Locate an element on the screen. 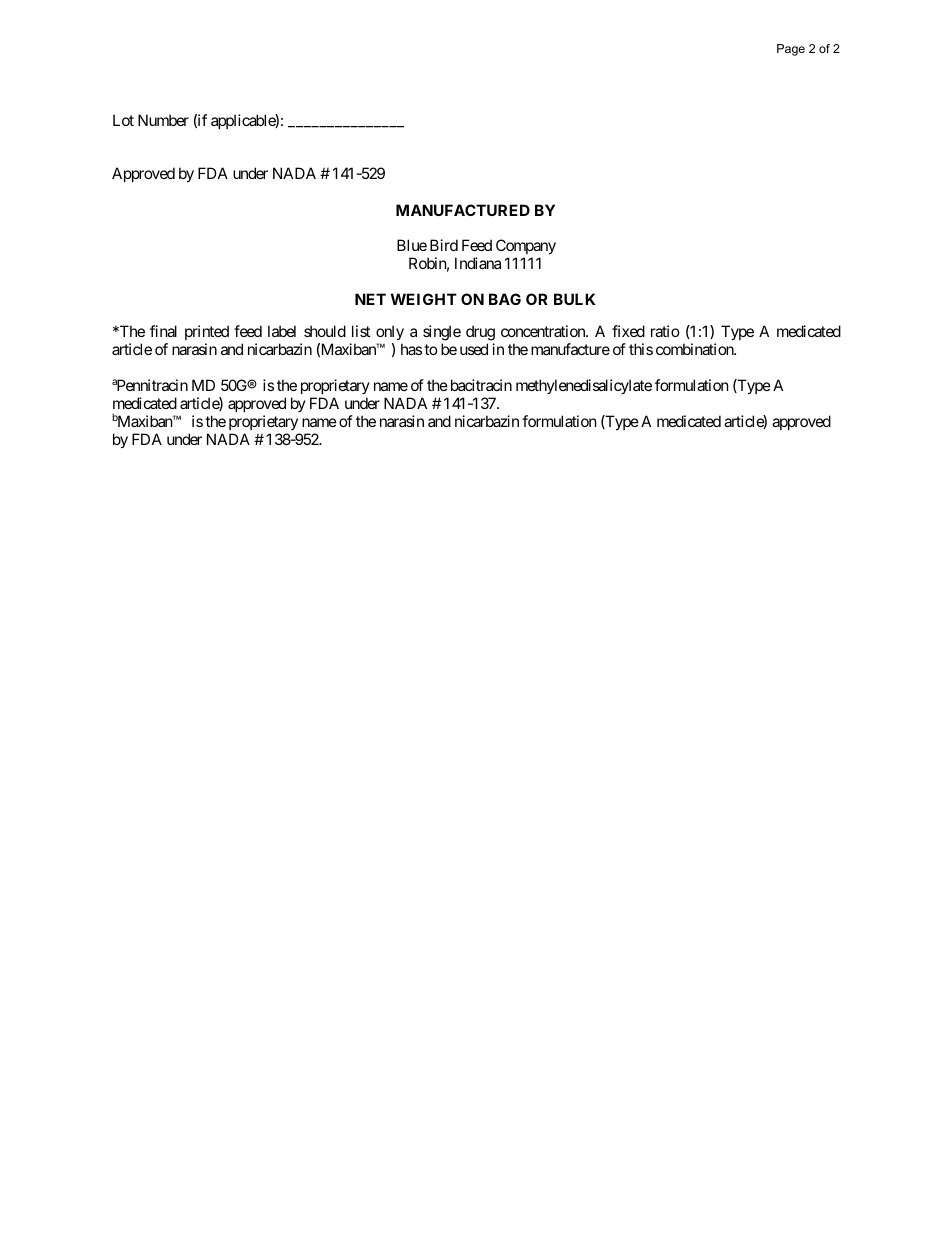  BAG is located at coordinates (505, 299).
